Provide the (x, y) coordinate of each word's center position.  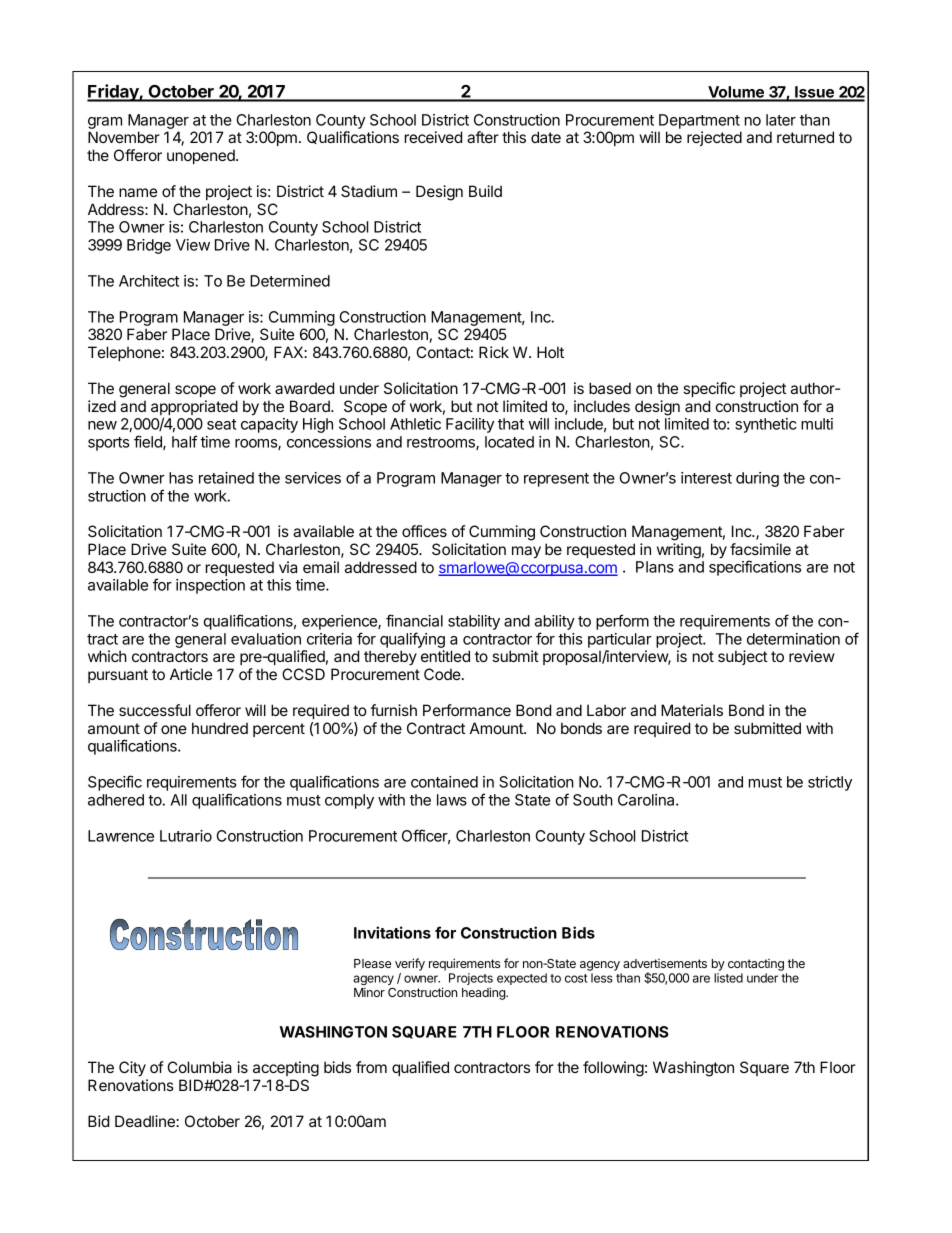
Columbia (200, 1067)
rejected (714, 138)
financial (414, 620)
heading (484, 993)
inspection (210, 586)
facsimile (760, 549)
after (483, 137)
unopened (202, 156)
